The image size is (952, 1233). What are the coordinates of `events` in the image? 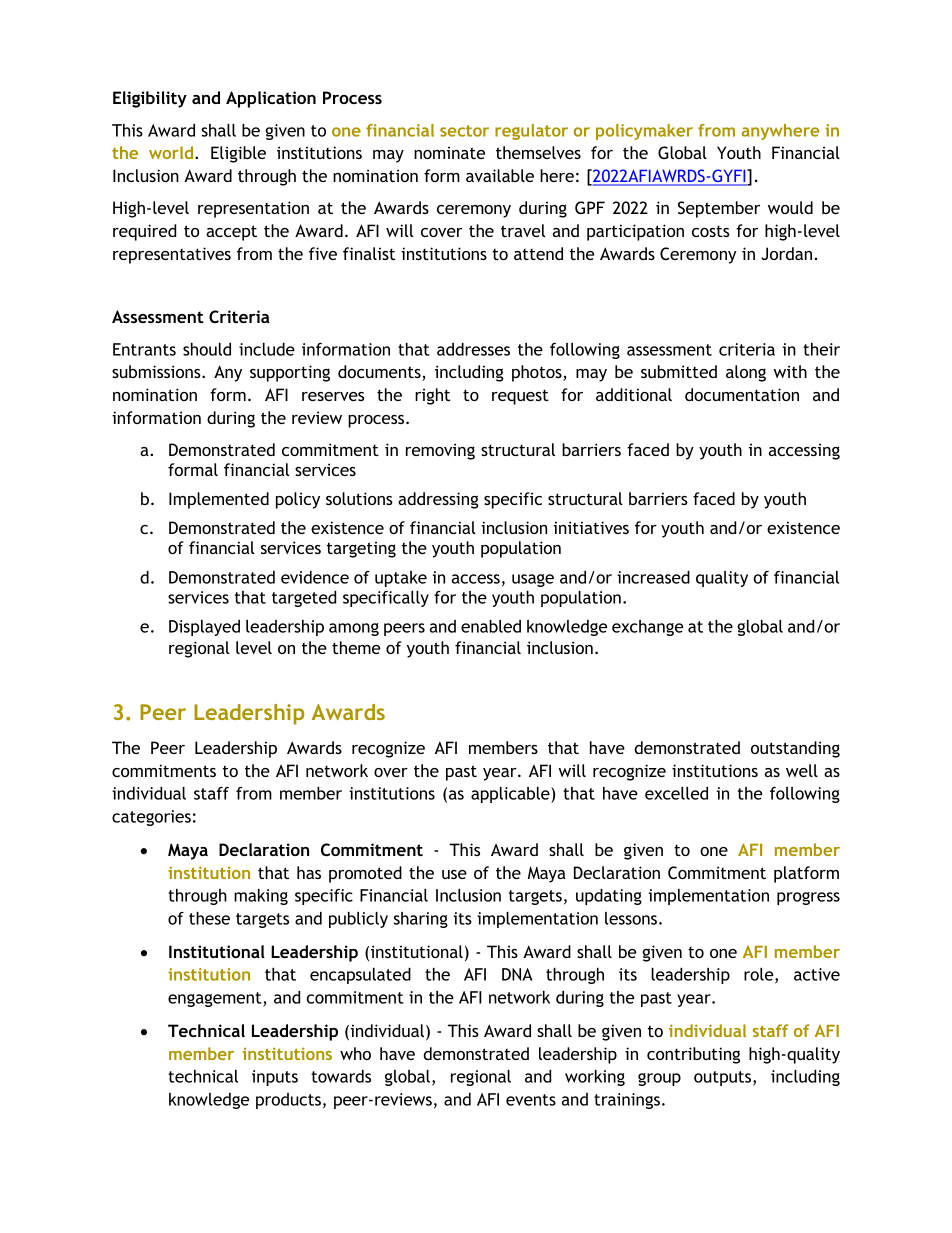 It's located at (531, 1100).
